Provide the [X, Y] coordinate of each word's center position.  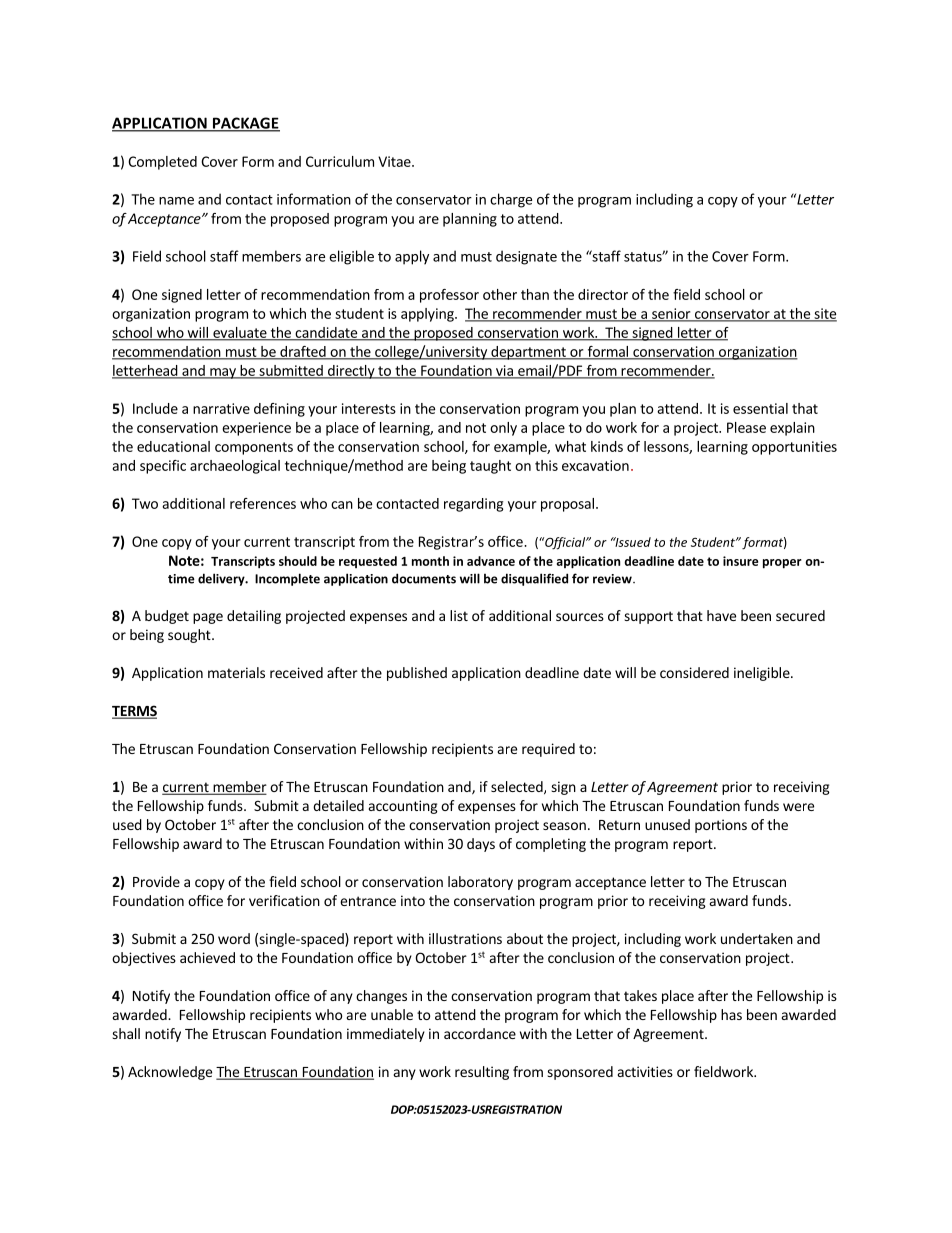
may [223, 373]
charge [511, 200]
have [721, 615]
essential [760, 408]
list [459, 615]
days [481, 845]
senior [671, 314]
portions [721, 826]
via [504, 371]
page [208, 618]
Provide [156, 881]
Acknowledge [170, 1073]
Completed [162, 163]
